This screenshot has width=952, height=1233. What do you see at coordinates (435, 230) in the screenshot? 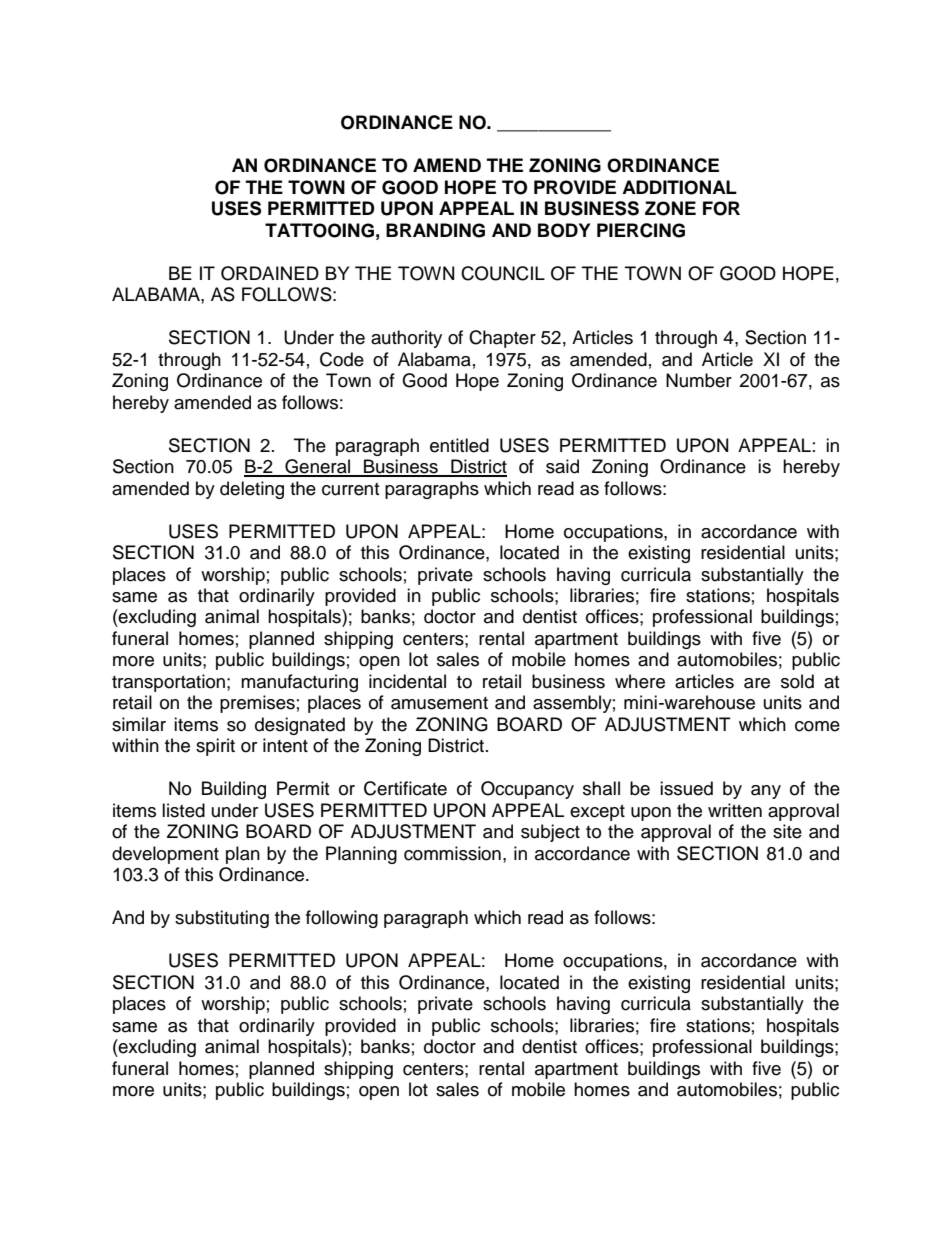
I see `BRANDING` at bounding box center [435, 230].
